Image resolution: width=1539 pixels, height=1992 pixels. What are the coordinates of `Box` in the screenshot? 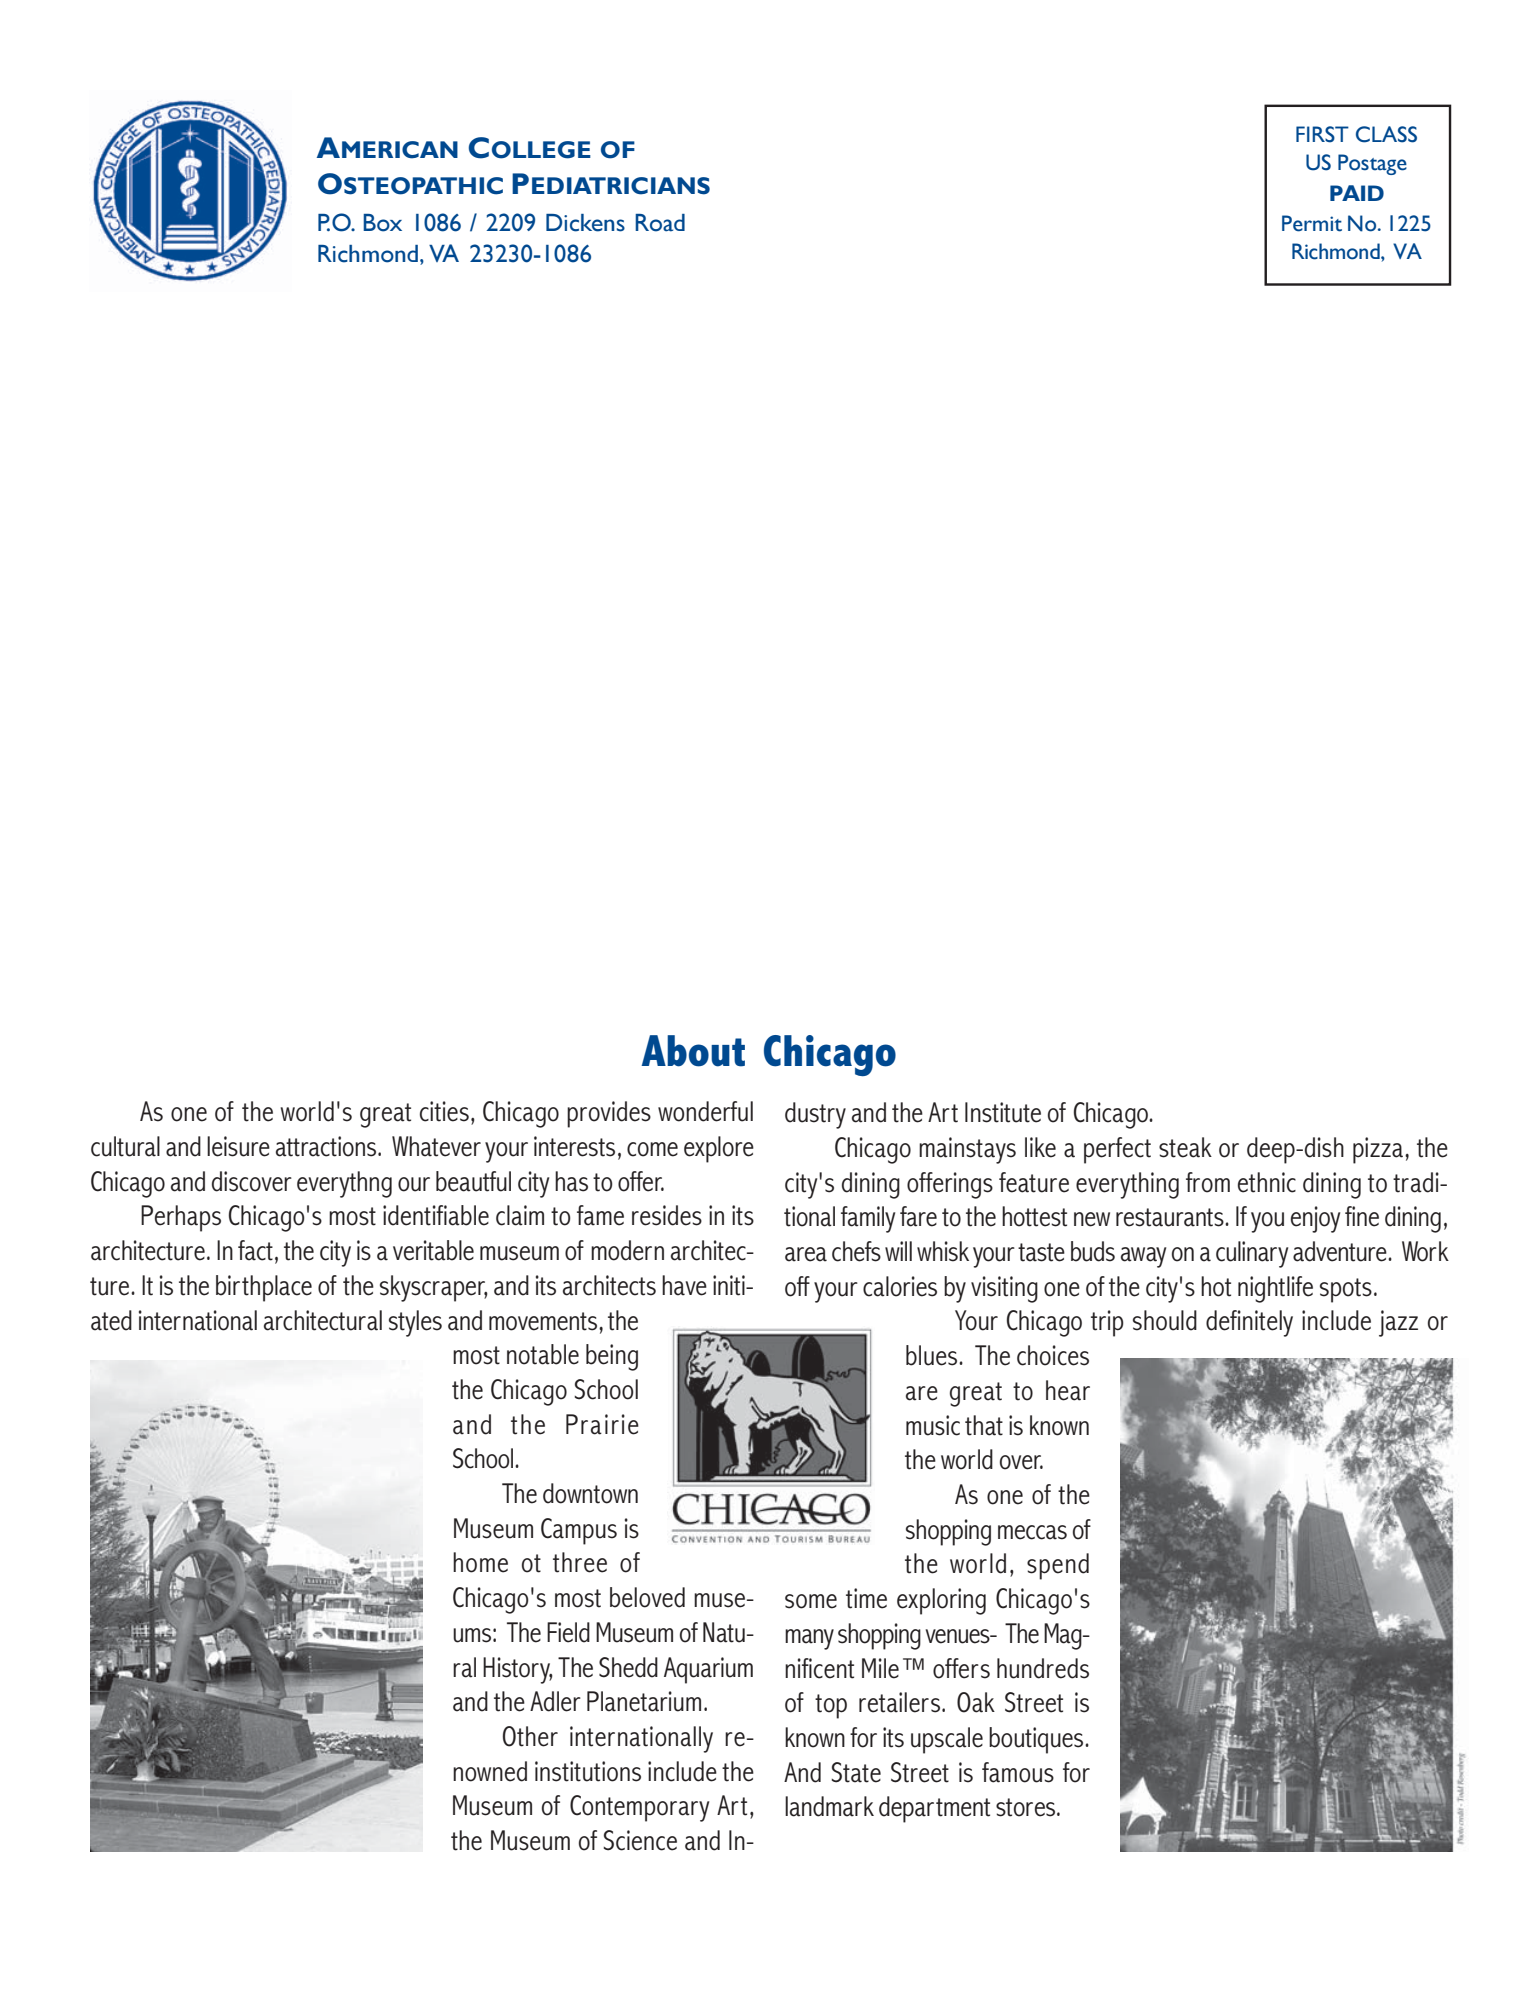 It's located at (382, 223).
